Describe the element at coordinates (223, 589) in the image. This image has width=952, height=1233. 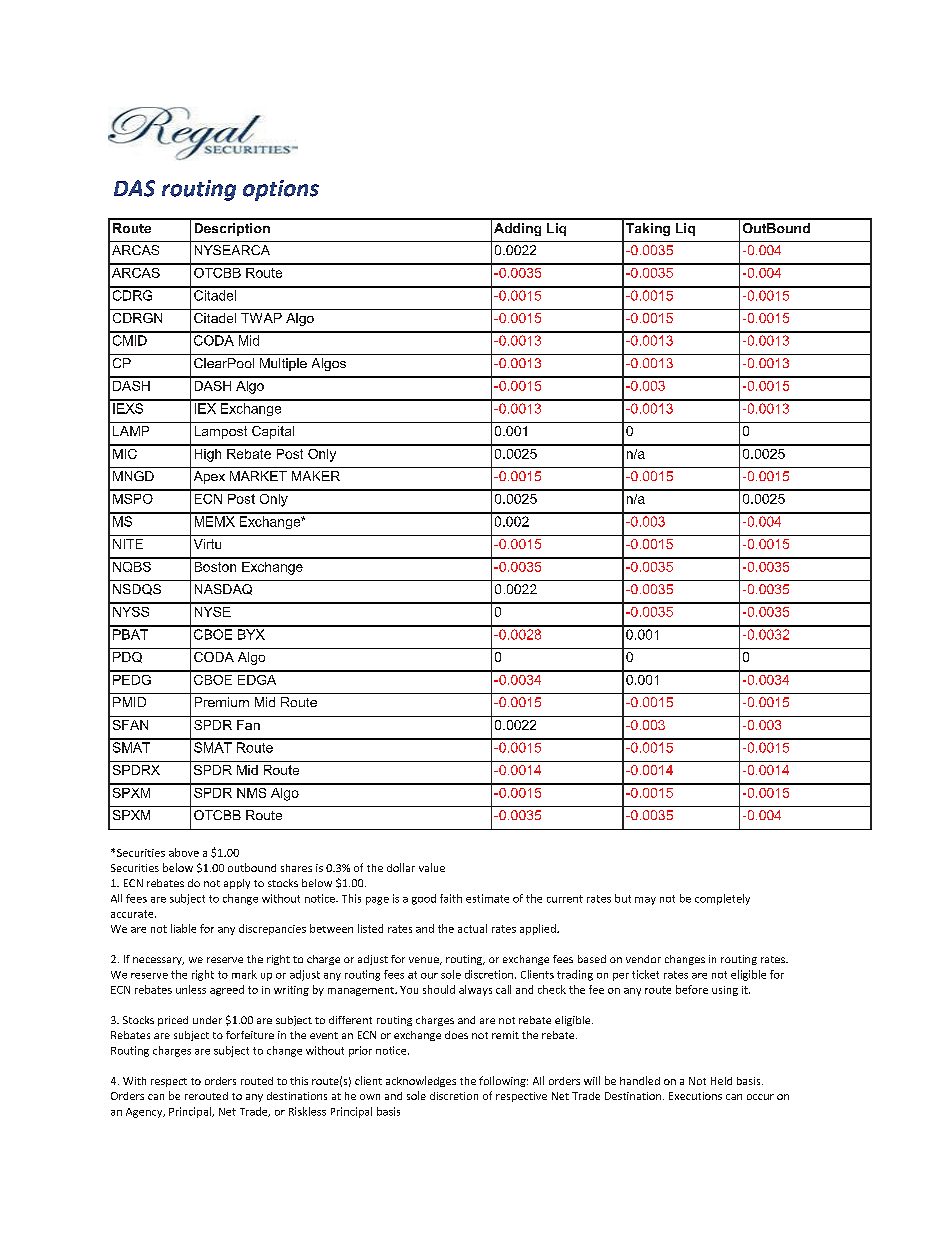
I see `NASDAQ` at that location.
